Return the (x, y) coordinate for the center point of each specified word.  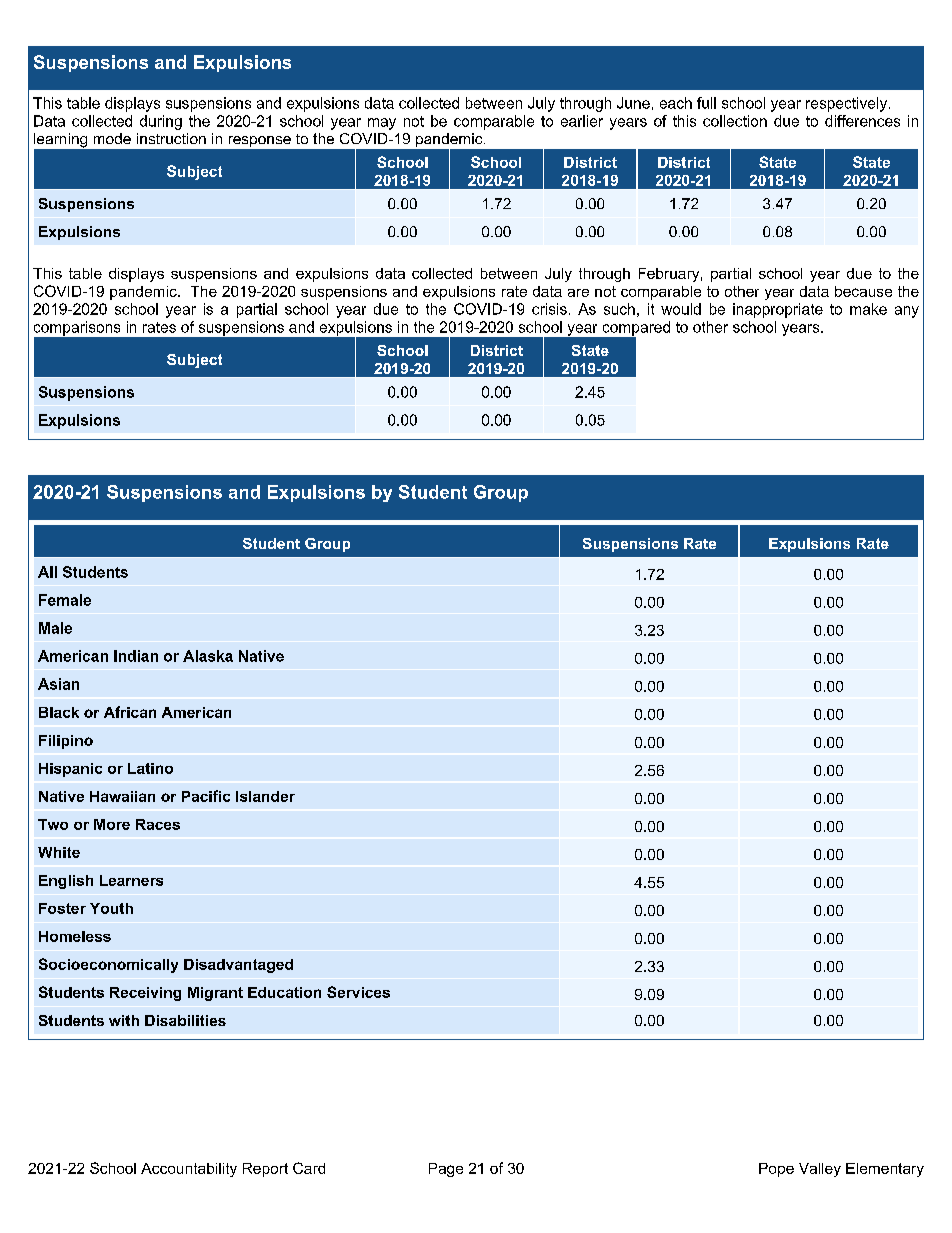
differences (862, 121)
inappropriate (778, 310)
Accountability (189, 1170)
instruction (171, 138)
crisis (549, 309)
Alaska (208, 656)
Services (358, 992)
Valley (820, 1170)
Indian (136, 656)
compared (635, 329)
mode (112, 138)
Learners (131, 880)
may (382, 124)
